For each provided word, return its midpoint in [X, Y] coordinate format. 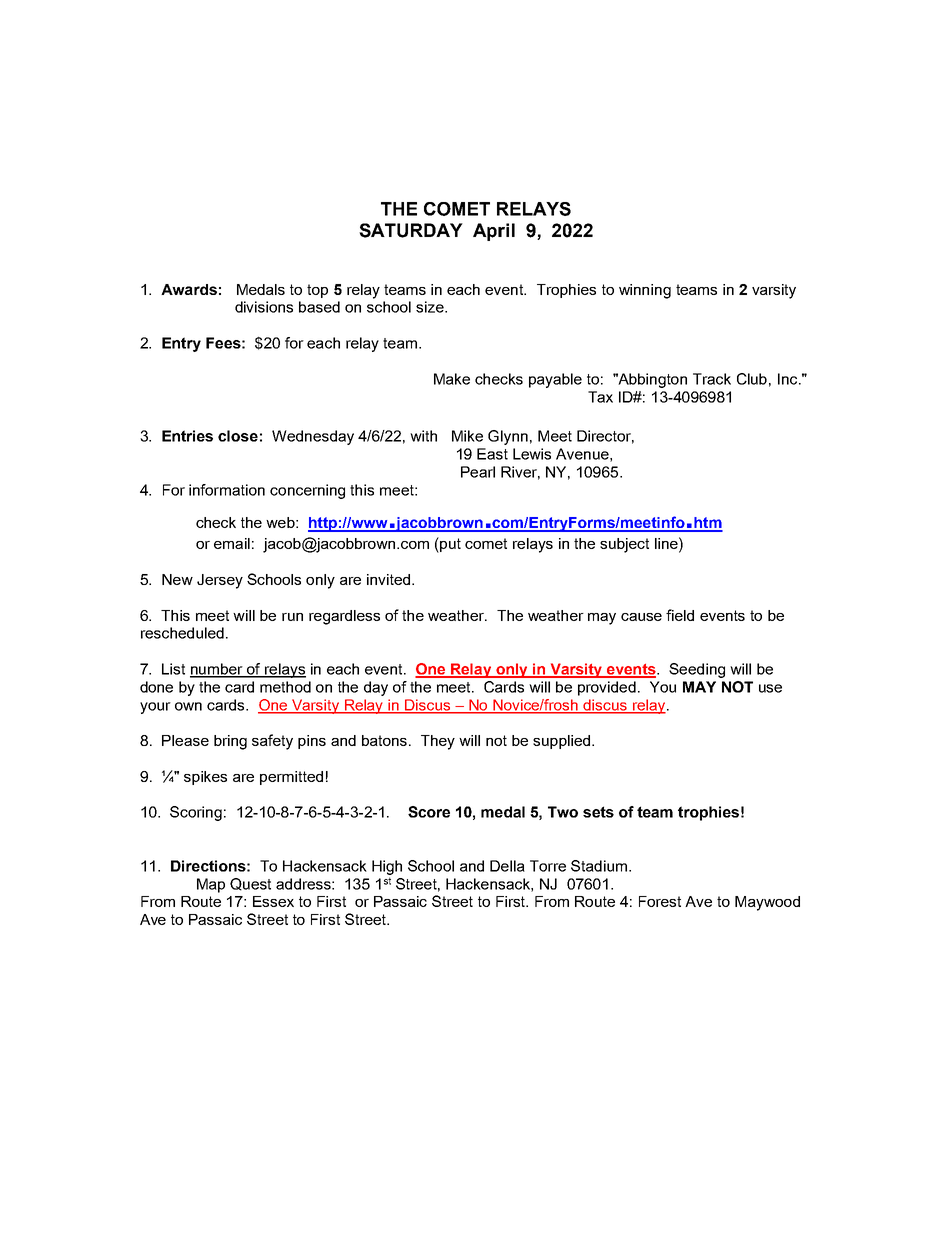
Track [712, 379]
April [494, 232]
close [238, 436]
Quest [250, 884]
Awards [189, 289]
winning [645, 291]
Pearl [478, 472]
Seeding [697, 670]
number [217, 670]
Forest [660, 901]
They [438, 742]
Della [507, 866]
